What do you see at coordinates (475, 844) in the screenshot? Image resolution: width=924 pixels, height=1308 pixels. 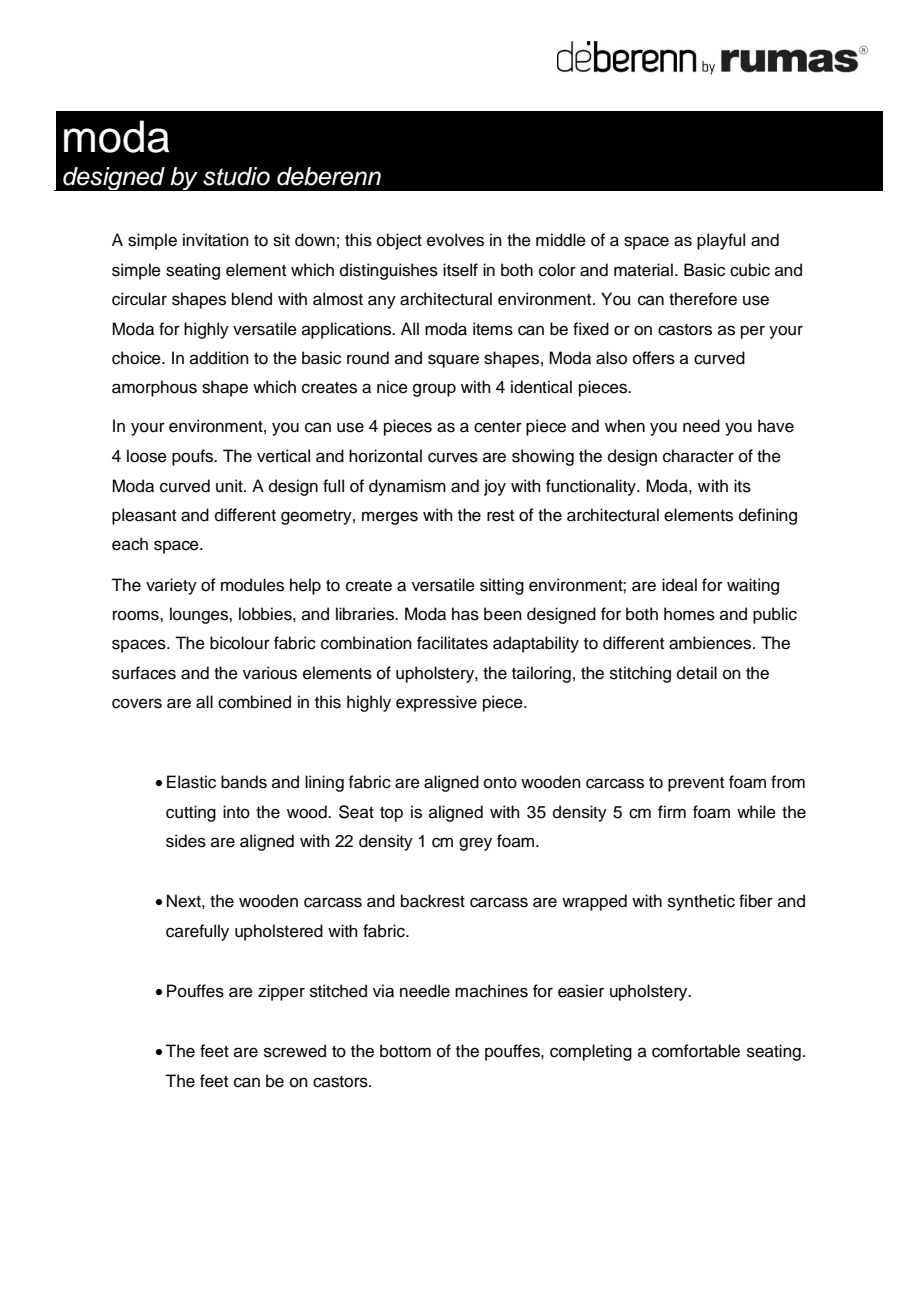 I see `grey` at bounding box center [475, 844].
